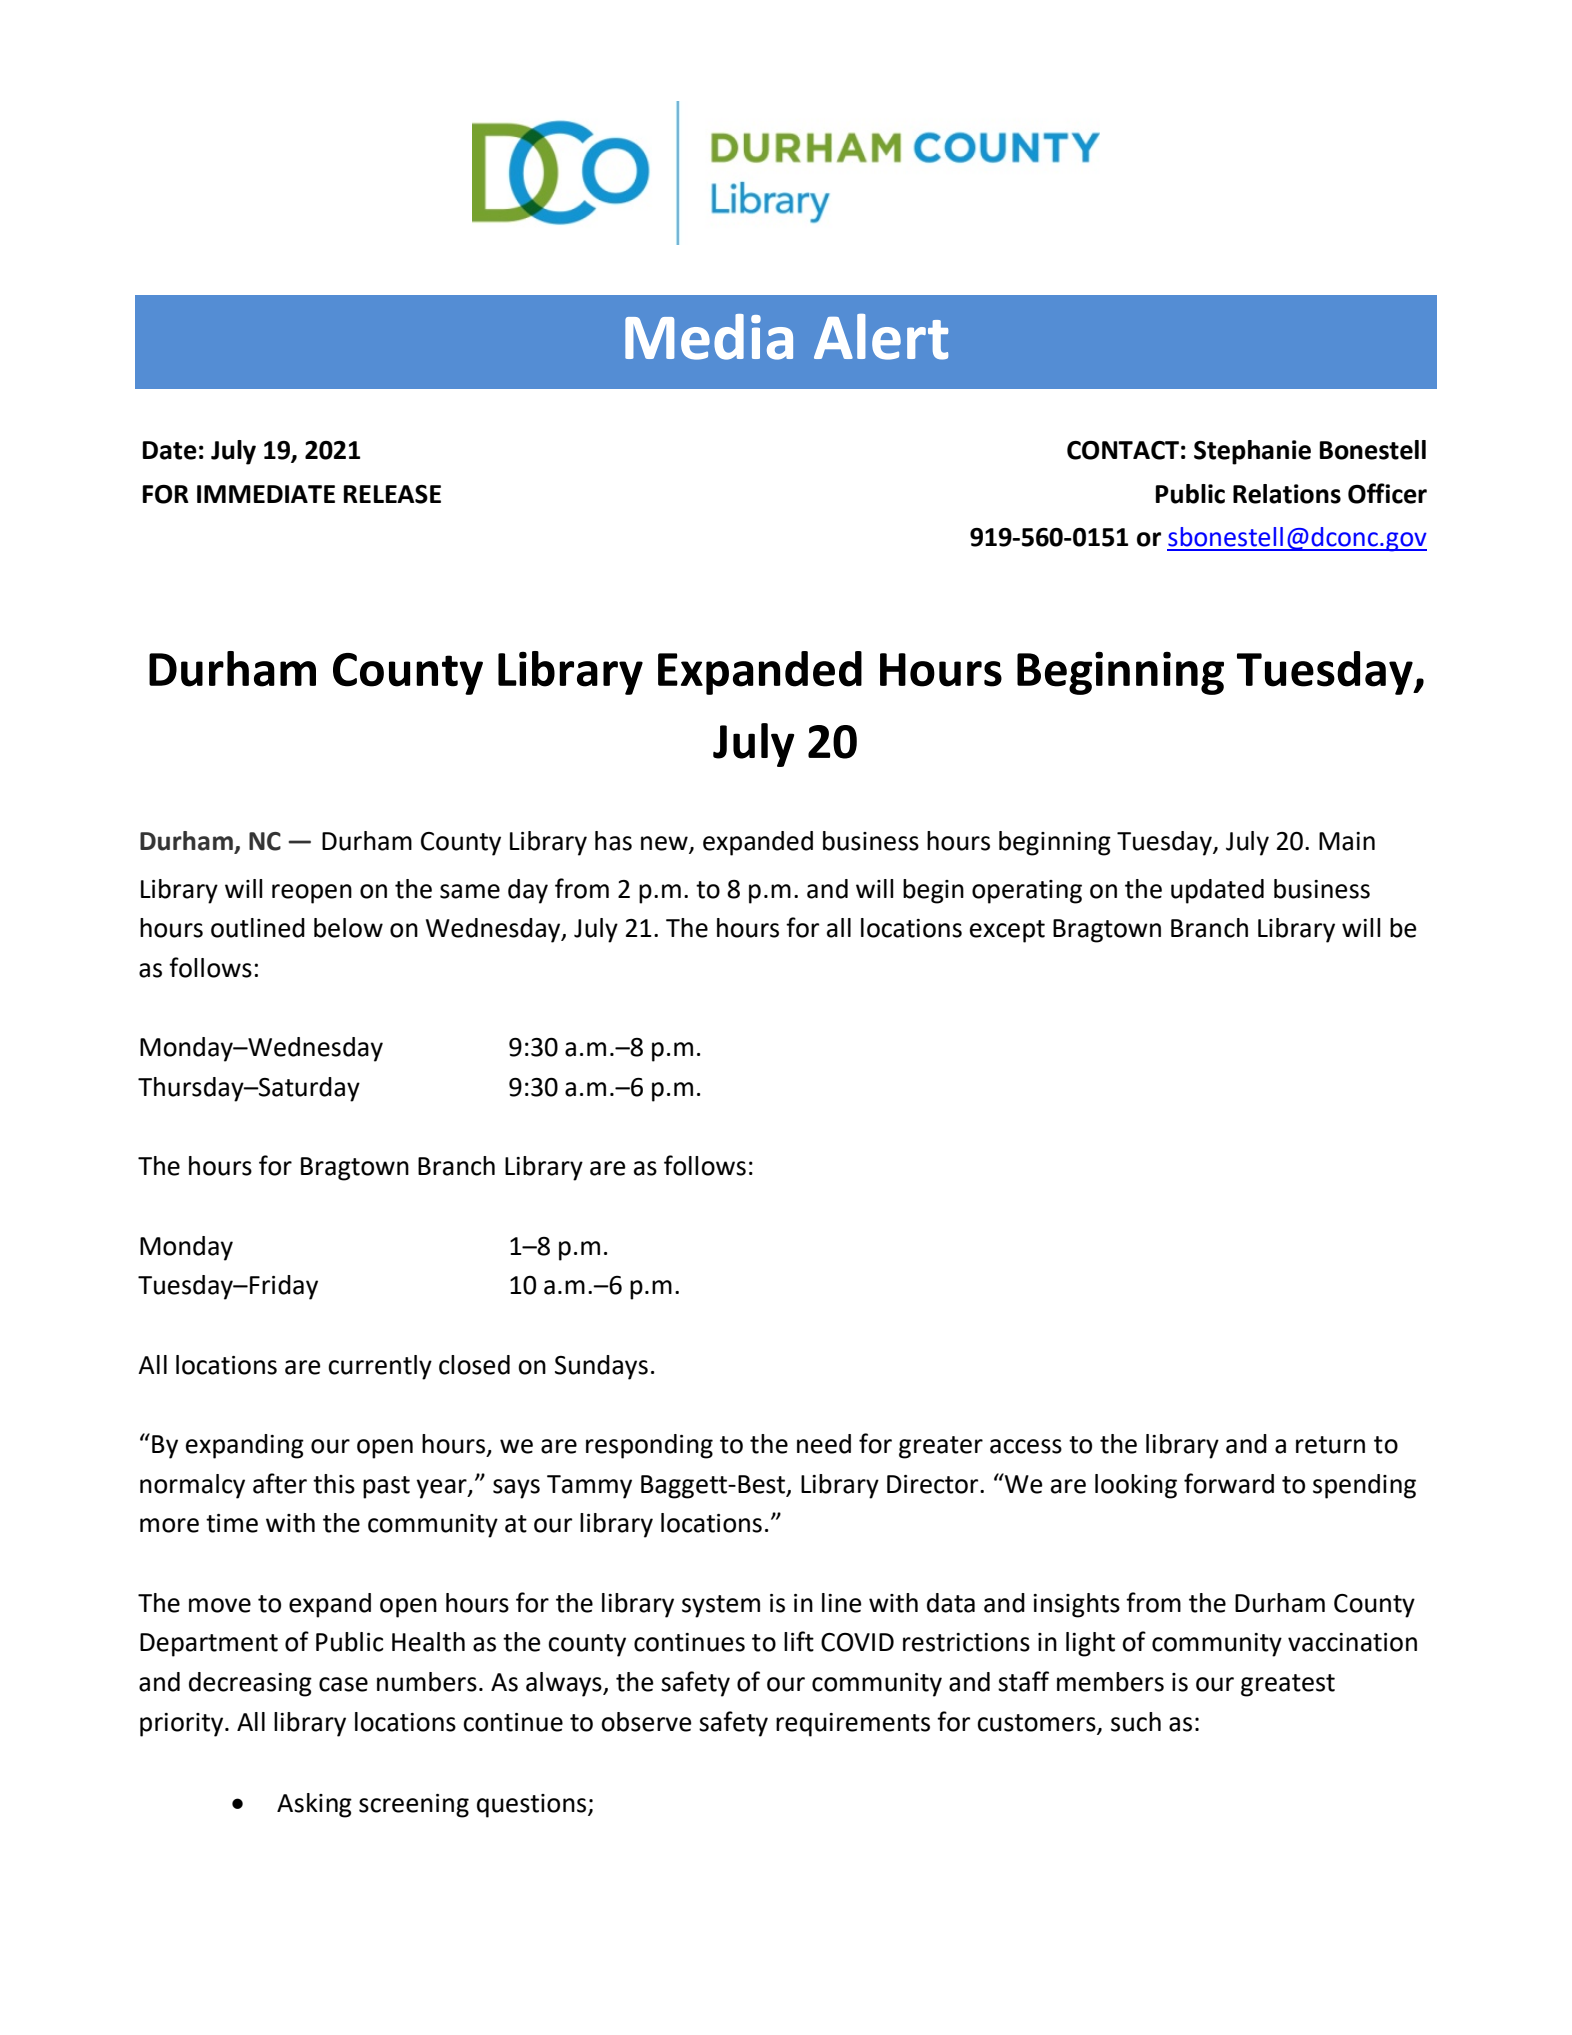  What do you see at coordinates (881, 337) in the screenshot?
I see `Alert` at bounding box center [881, 337].
